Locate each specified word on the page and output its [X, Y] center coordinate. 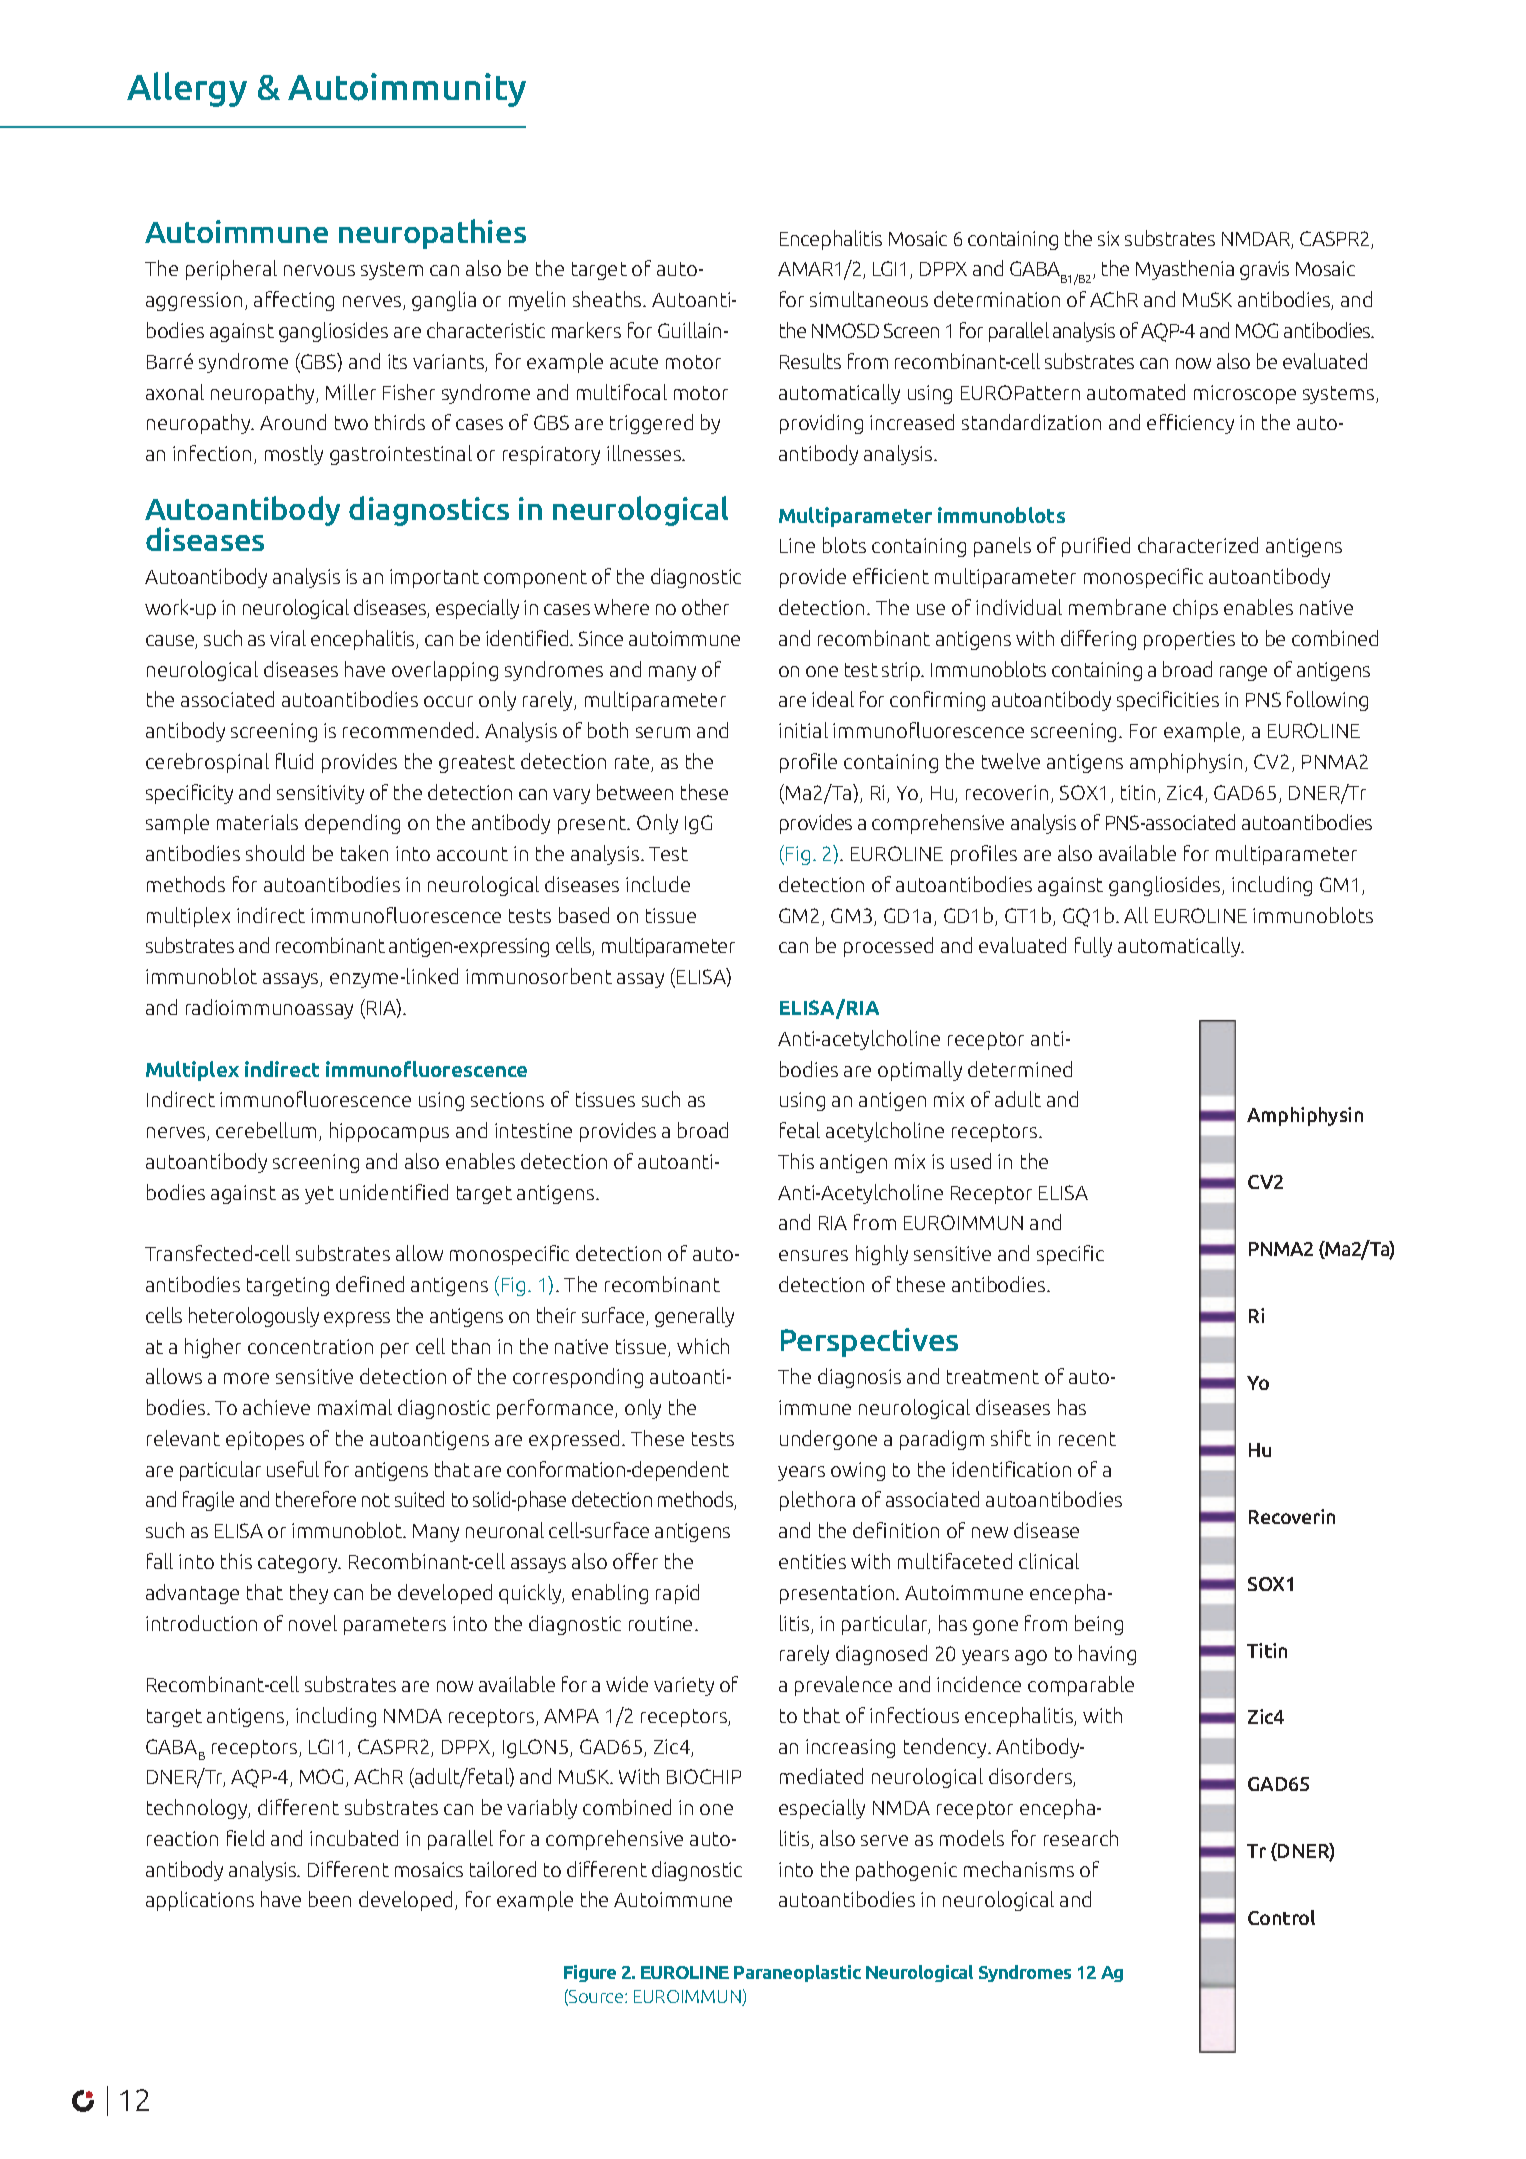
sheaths [608, 299]
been [330, 1899]
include [658, 884]
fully [1093, 947]
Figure [590, 1973]
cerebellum [266, 1130]
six [1108, 238]
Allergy [187, 89]
